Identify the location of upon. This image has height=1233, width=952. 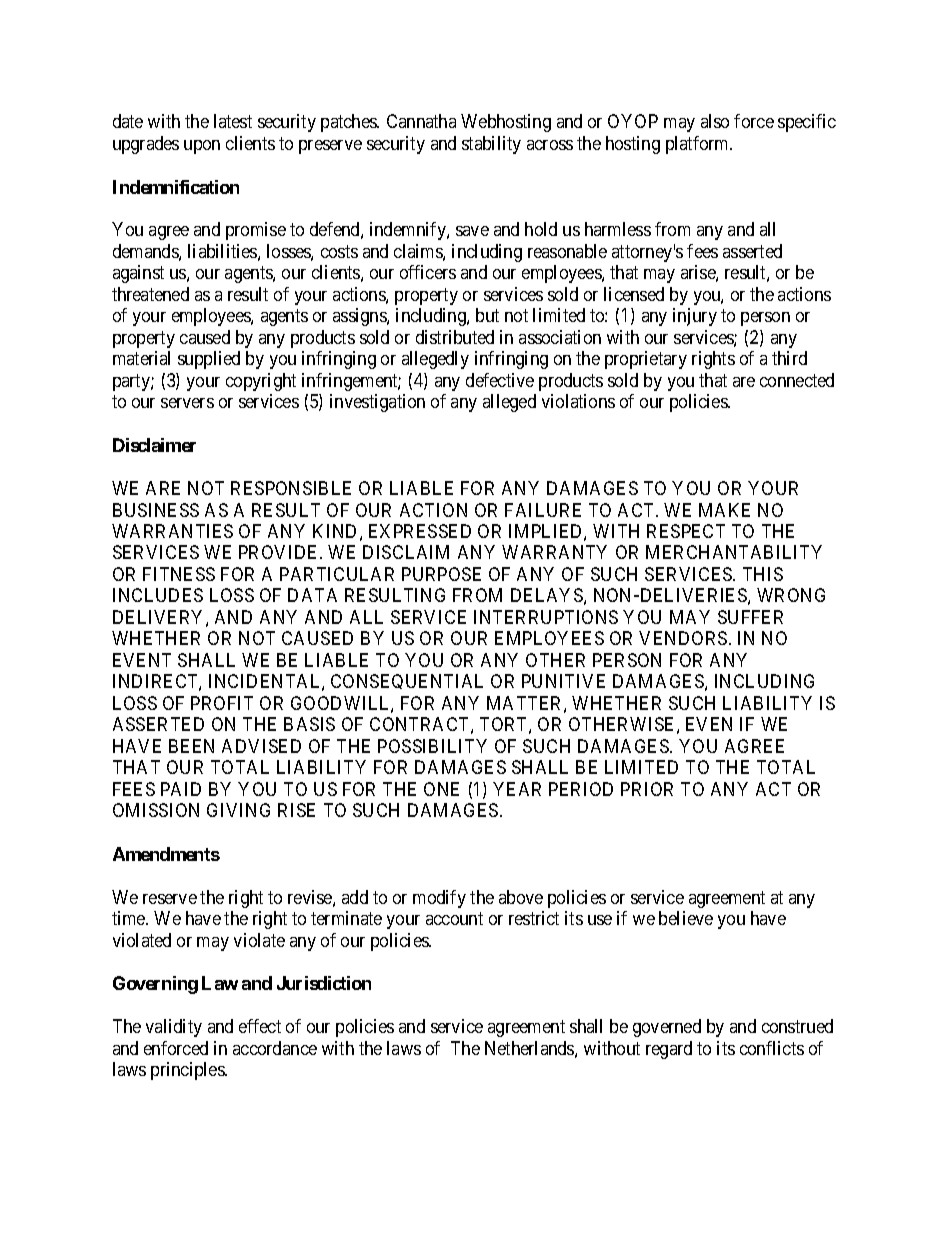
(202, 147).
